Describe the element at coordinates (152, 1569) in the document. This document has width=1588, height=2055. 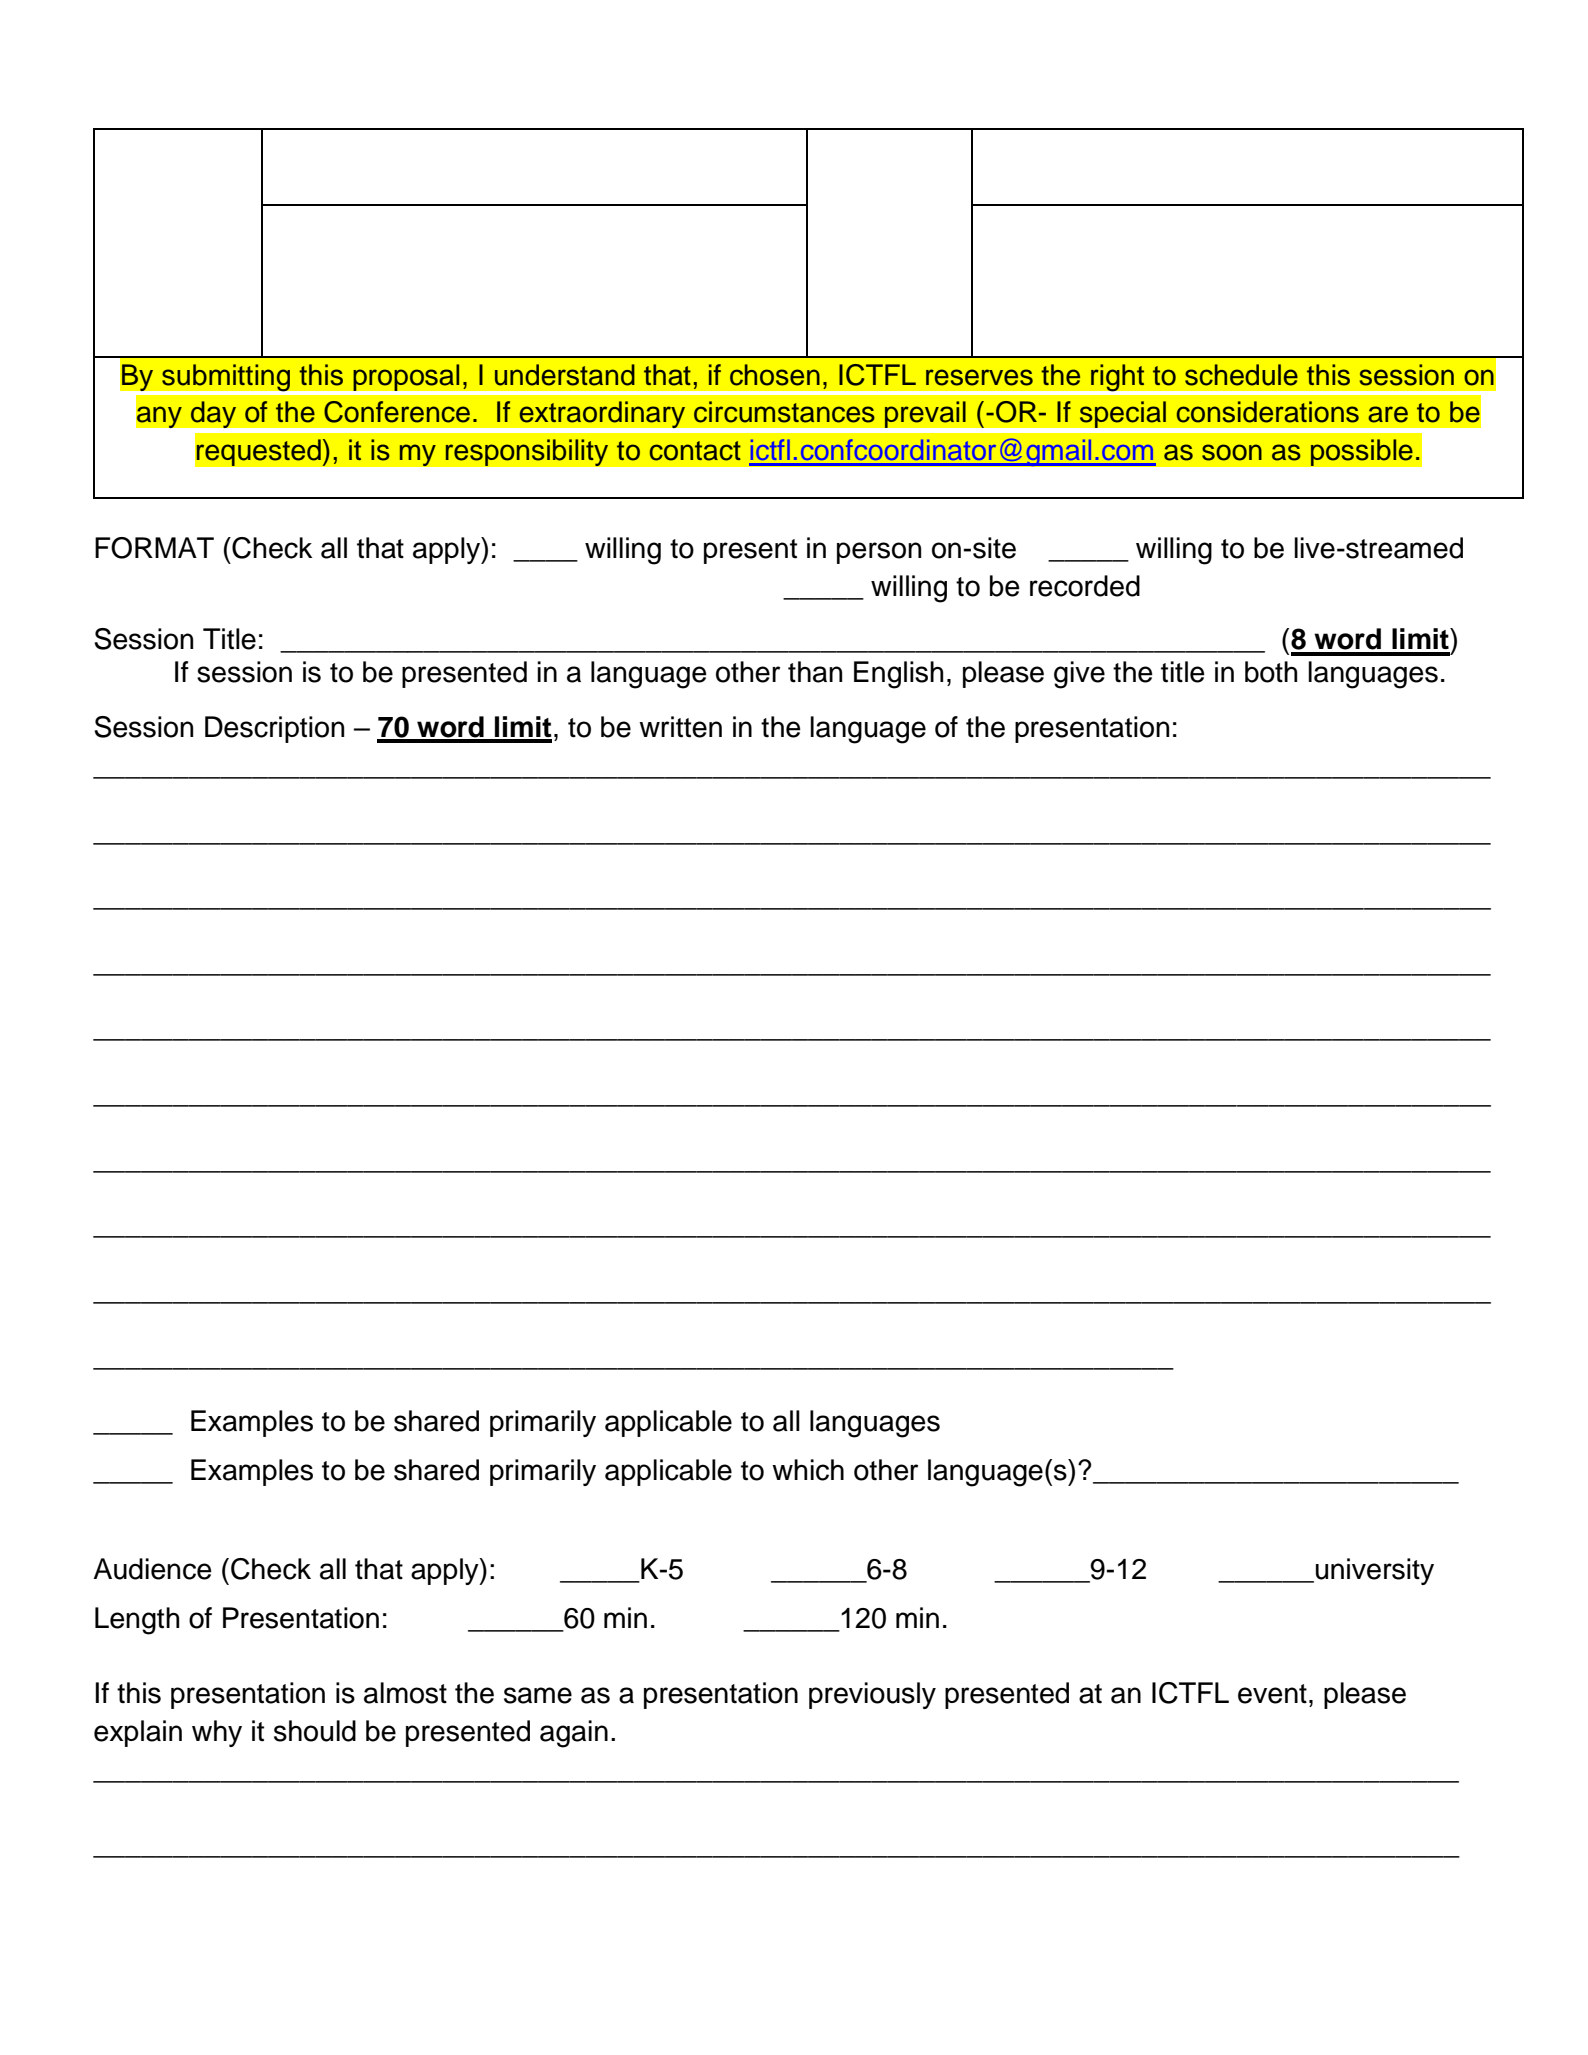
I see `Audience` at that location.
